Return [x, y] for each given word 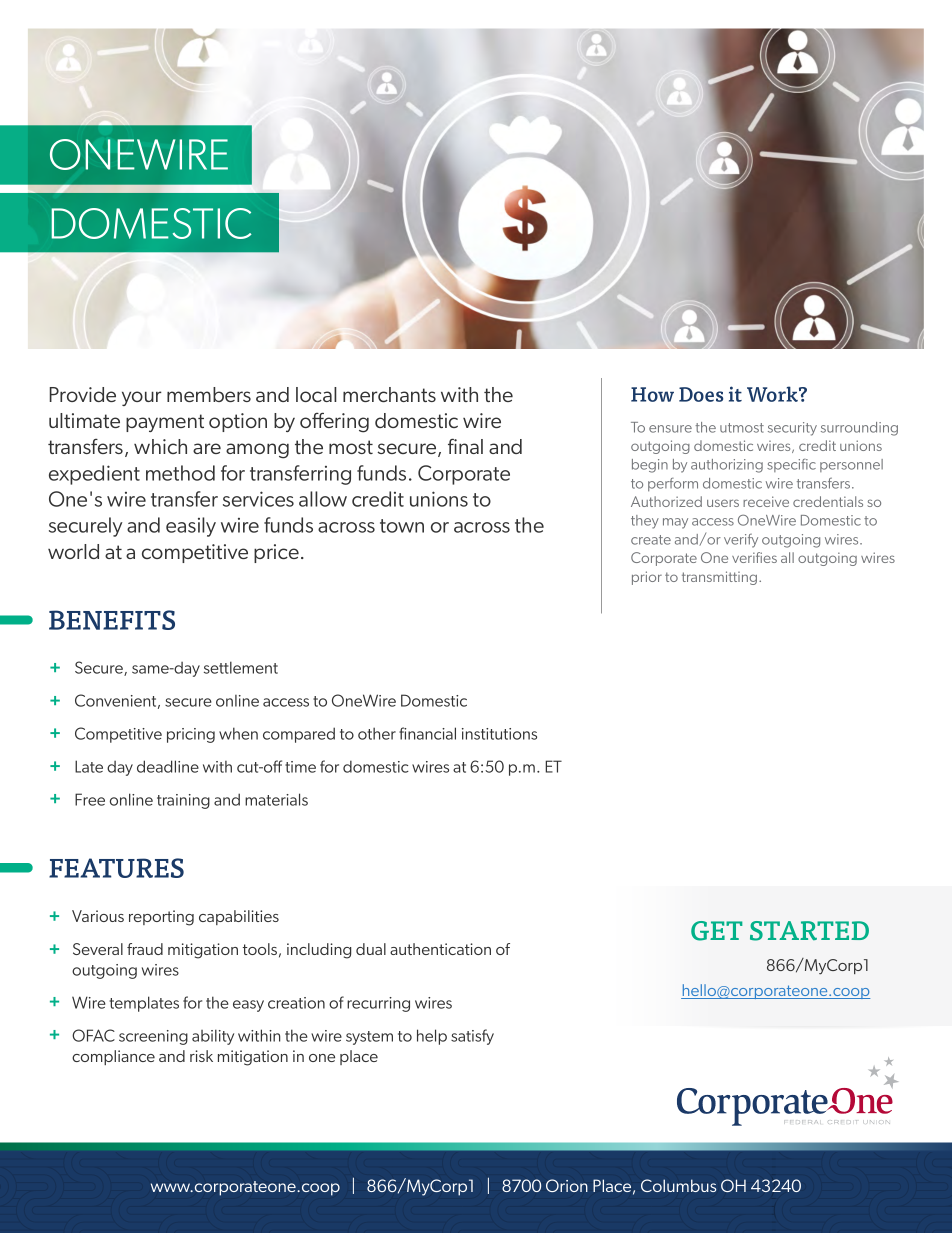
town [402, 526]
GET [716, 931]
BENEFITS [112, 620]
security [792, 429]
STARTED [809, 931]
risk [201, 1056]
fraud [145, 949]
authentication [440, 949]
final [465, 446]
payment [165, 423]
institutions [499, 734]
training [183, 801]
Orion [567, 1185]
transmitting [719, 578]
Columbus [678, 1185]
